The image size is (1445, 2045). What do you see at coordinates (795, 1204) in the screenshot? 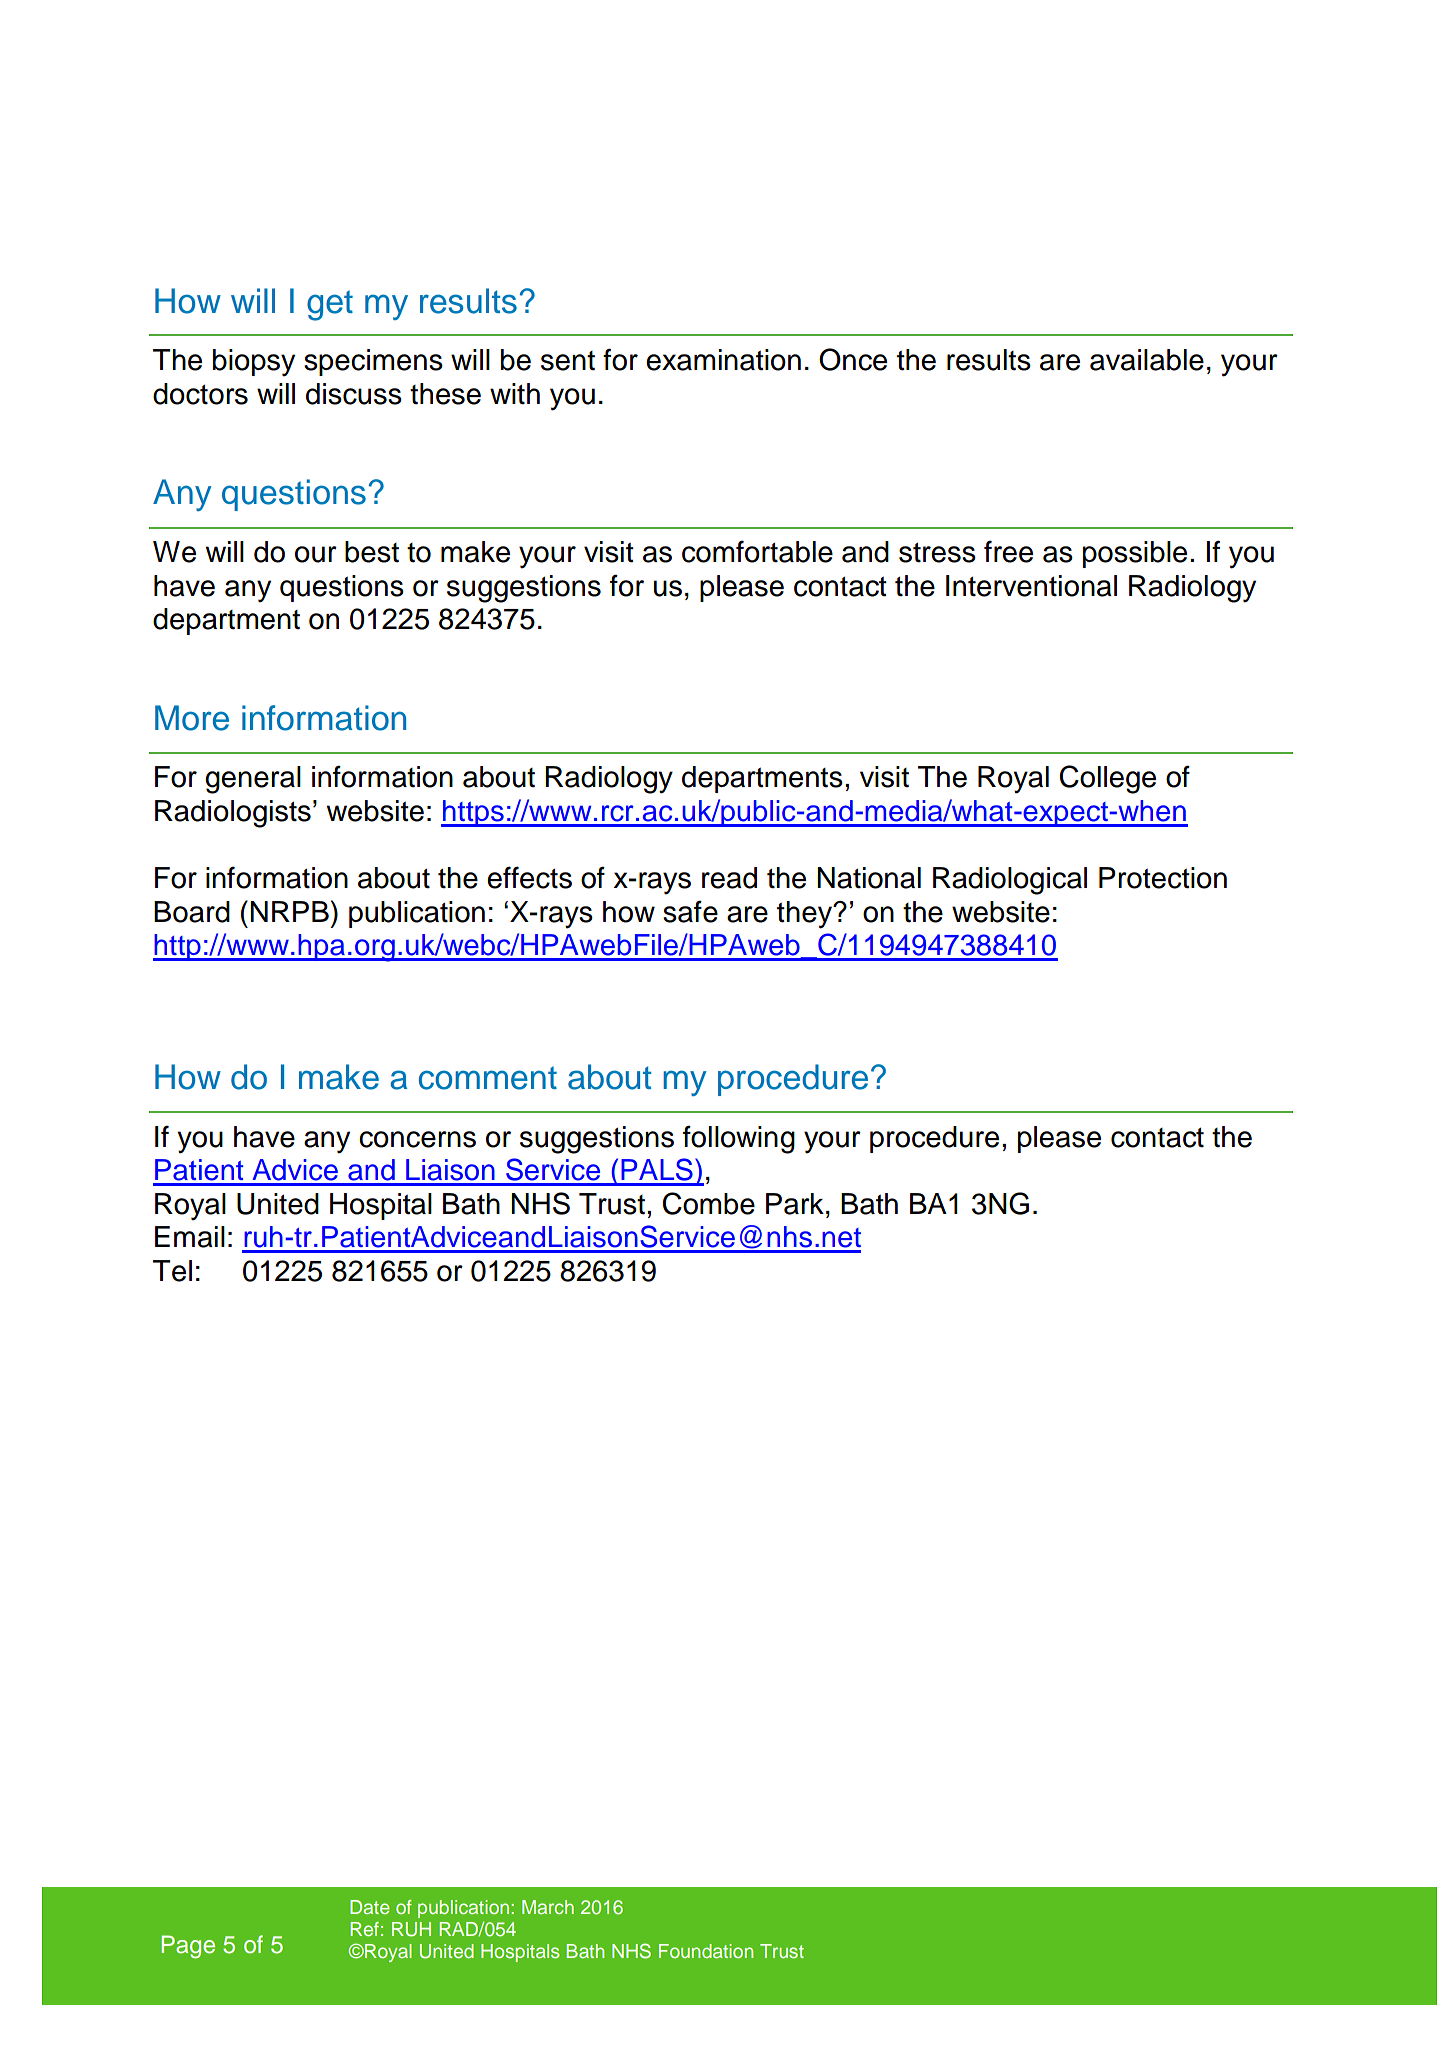
I see `Park` at bounding box center [795, 1204].
